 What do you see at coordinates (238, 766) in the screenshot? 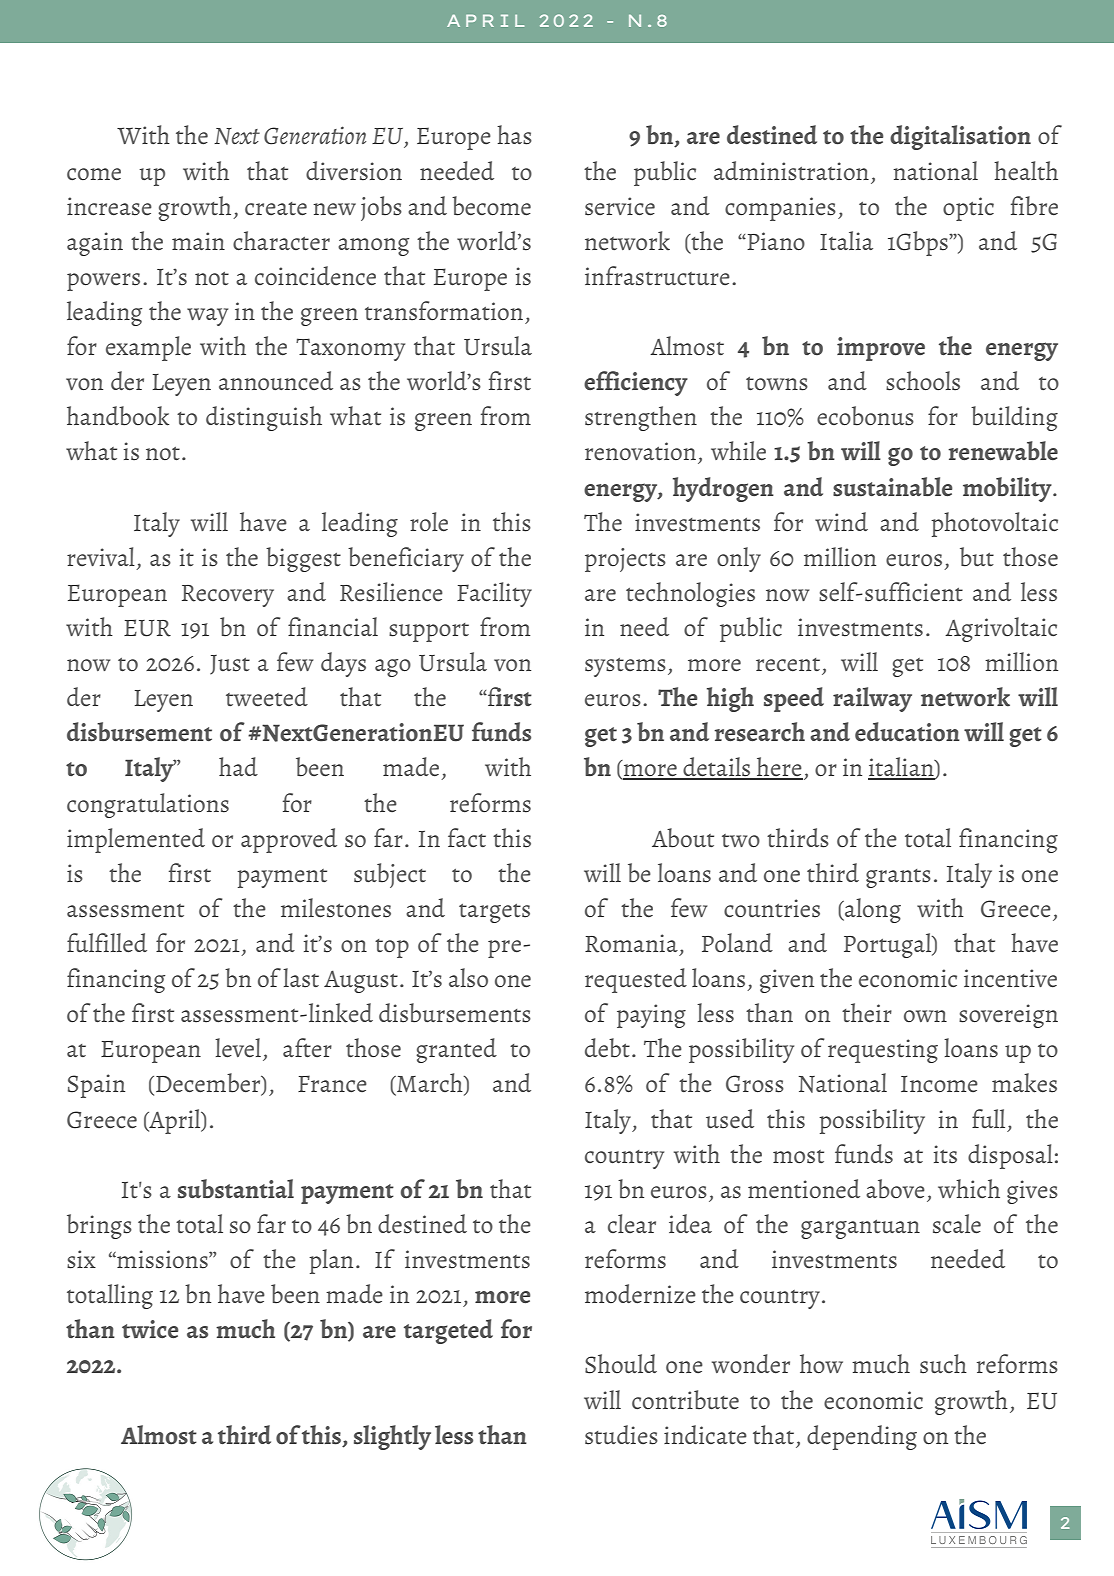
I see `had` at bounding box center [238, 766].
